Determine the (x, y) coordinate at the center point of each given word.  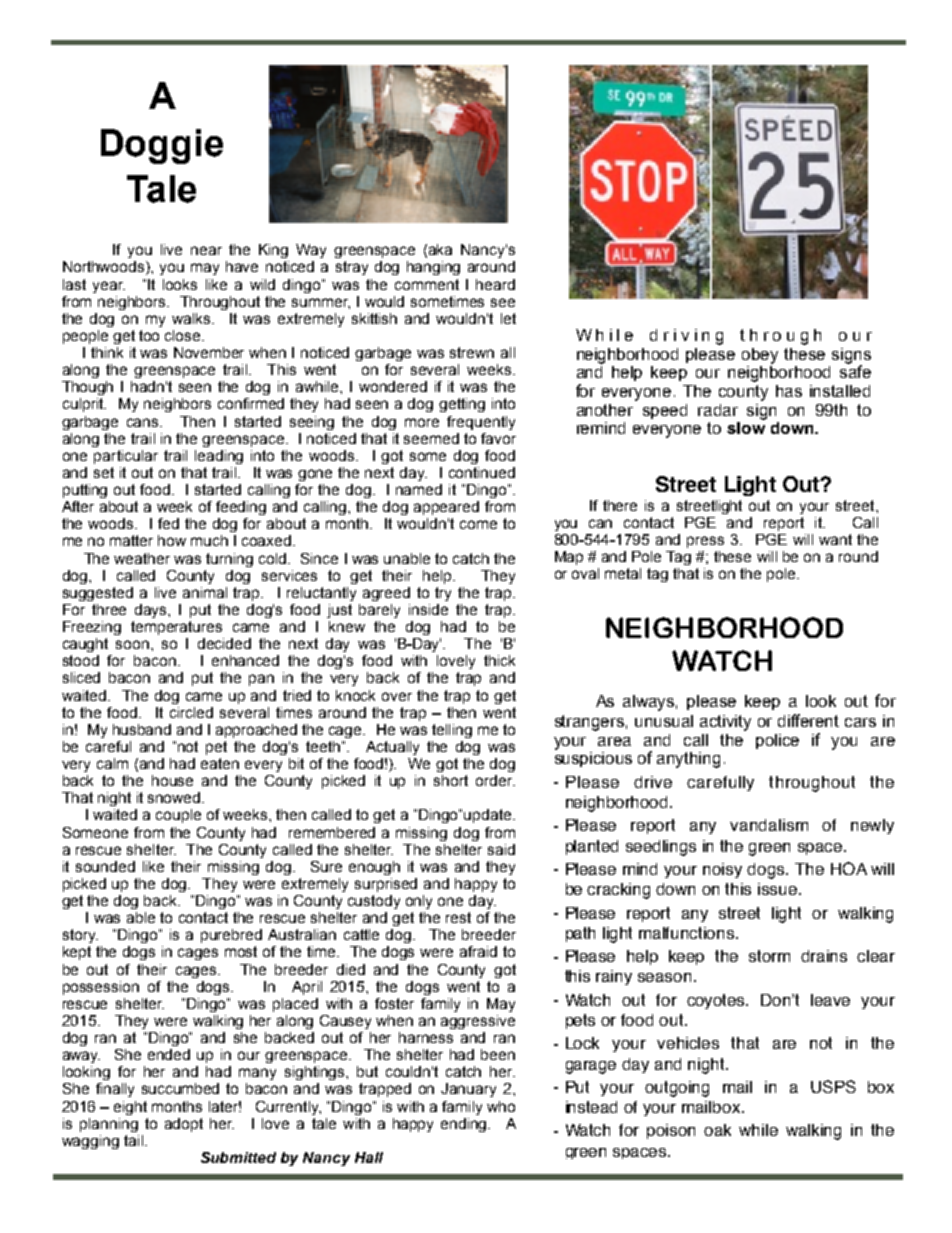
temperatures (176, 628)
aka (440, 249)
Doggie (162, 146)
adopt (184, 1125)
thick (499, 660)
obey (760, 356)
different (808, 720)
